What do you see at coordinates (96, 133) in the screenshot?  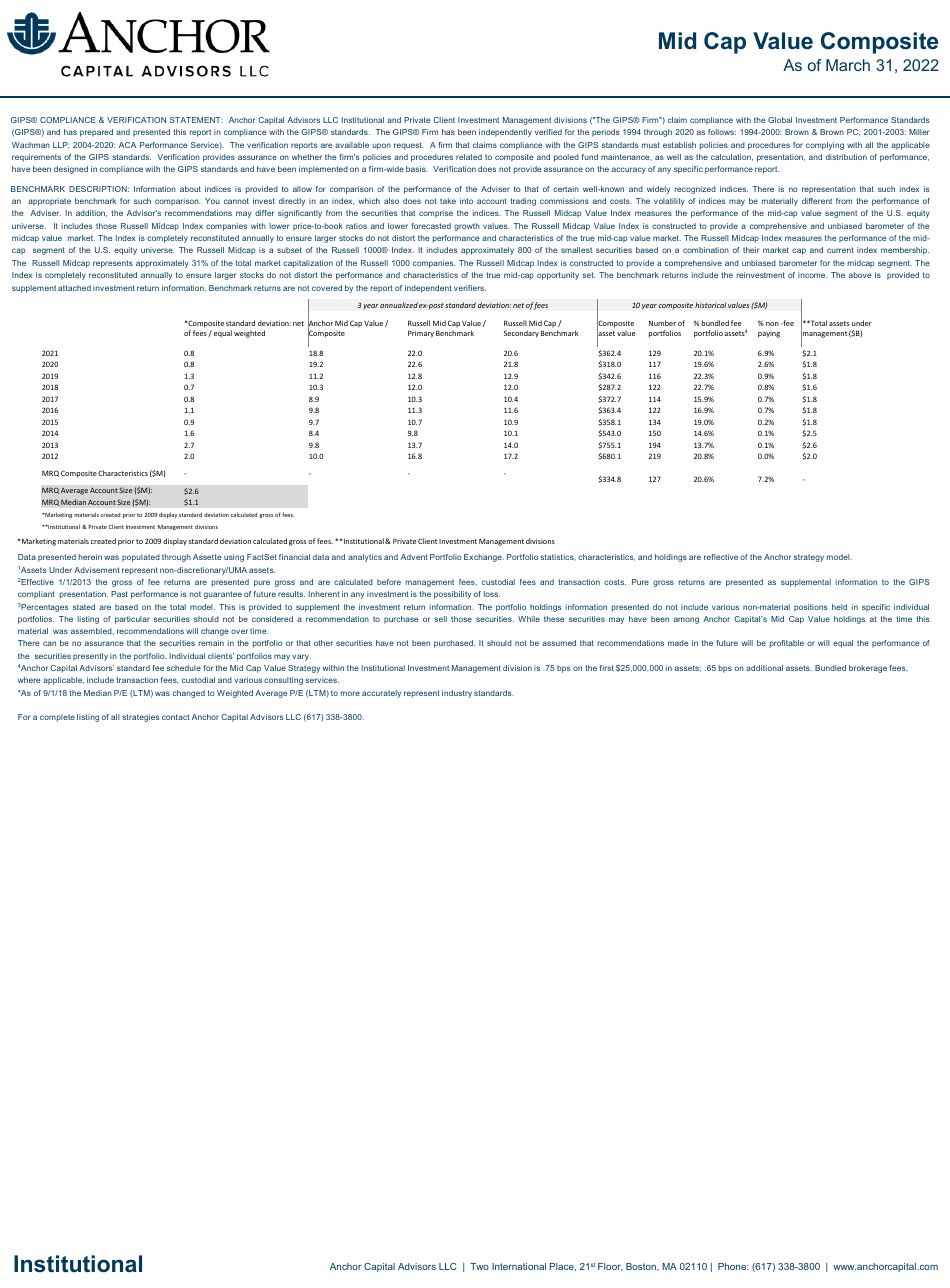 I see `prepared` at bounding box center [96, 133].
